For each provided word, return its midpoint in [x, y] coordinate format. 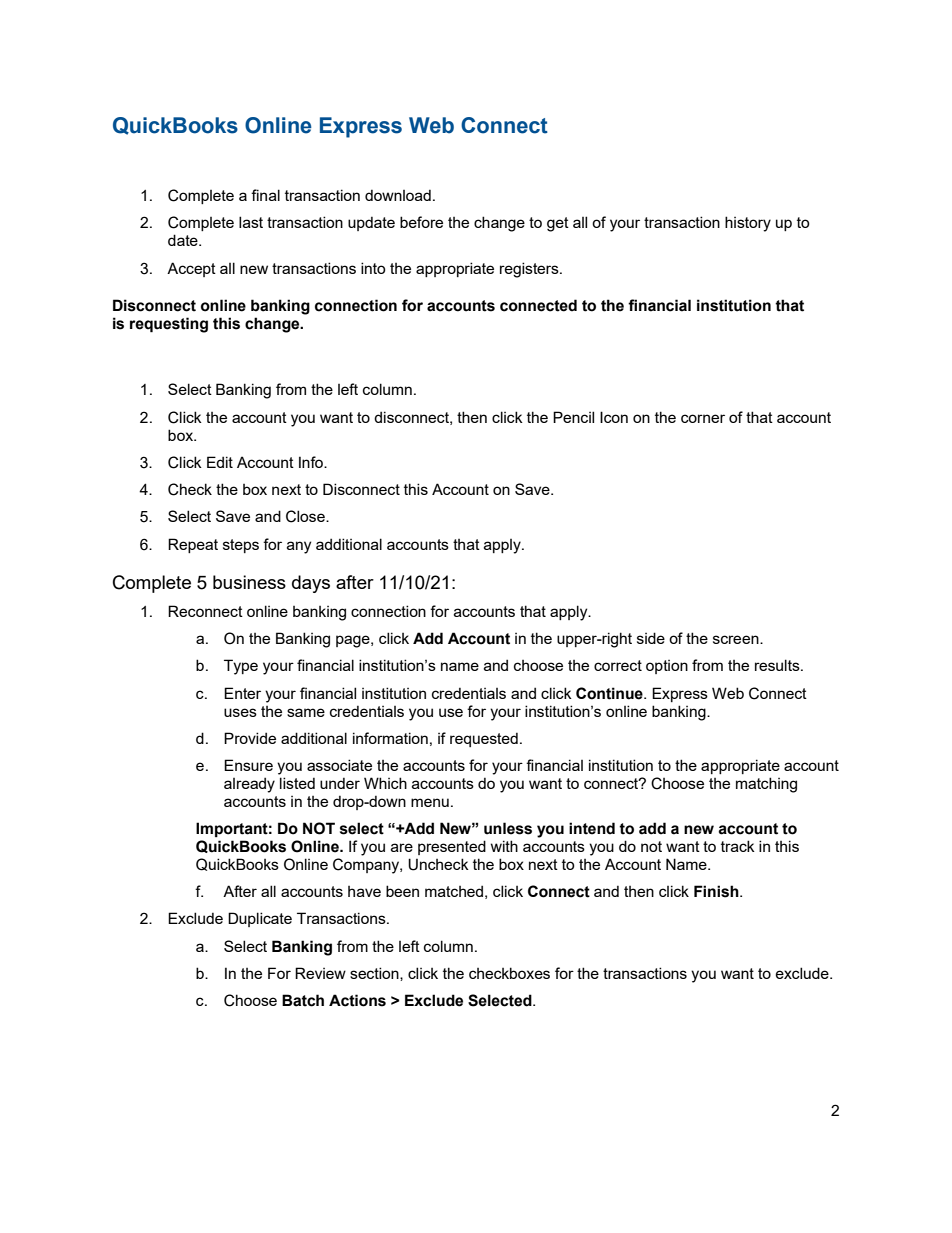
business [249, 582]
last [251, 222]
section [375, 974]
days [311, 584]
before [421, 222]
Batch [303, 1000]
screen [737, 639]
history [748, 224]
